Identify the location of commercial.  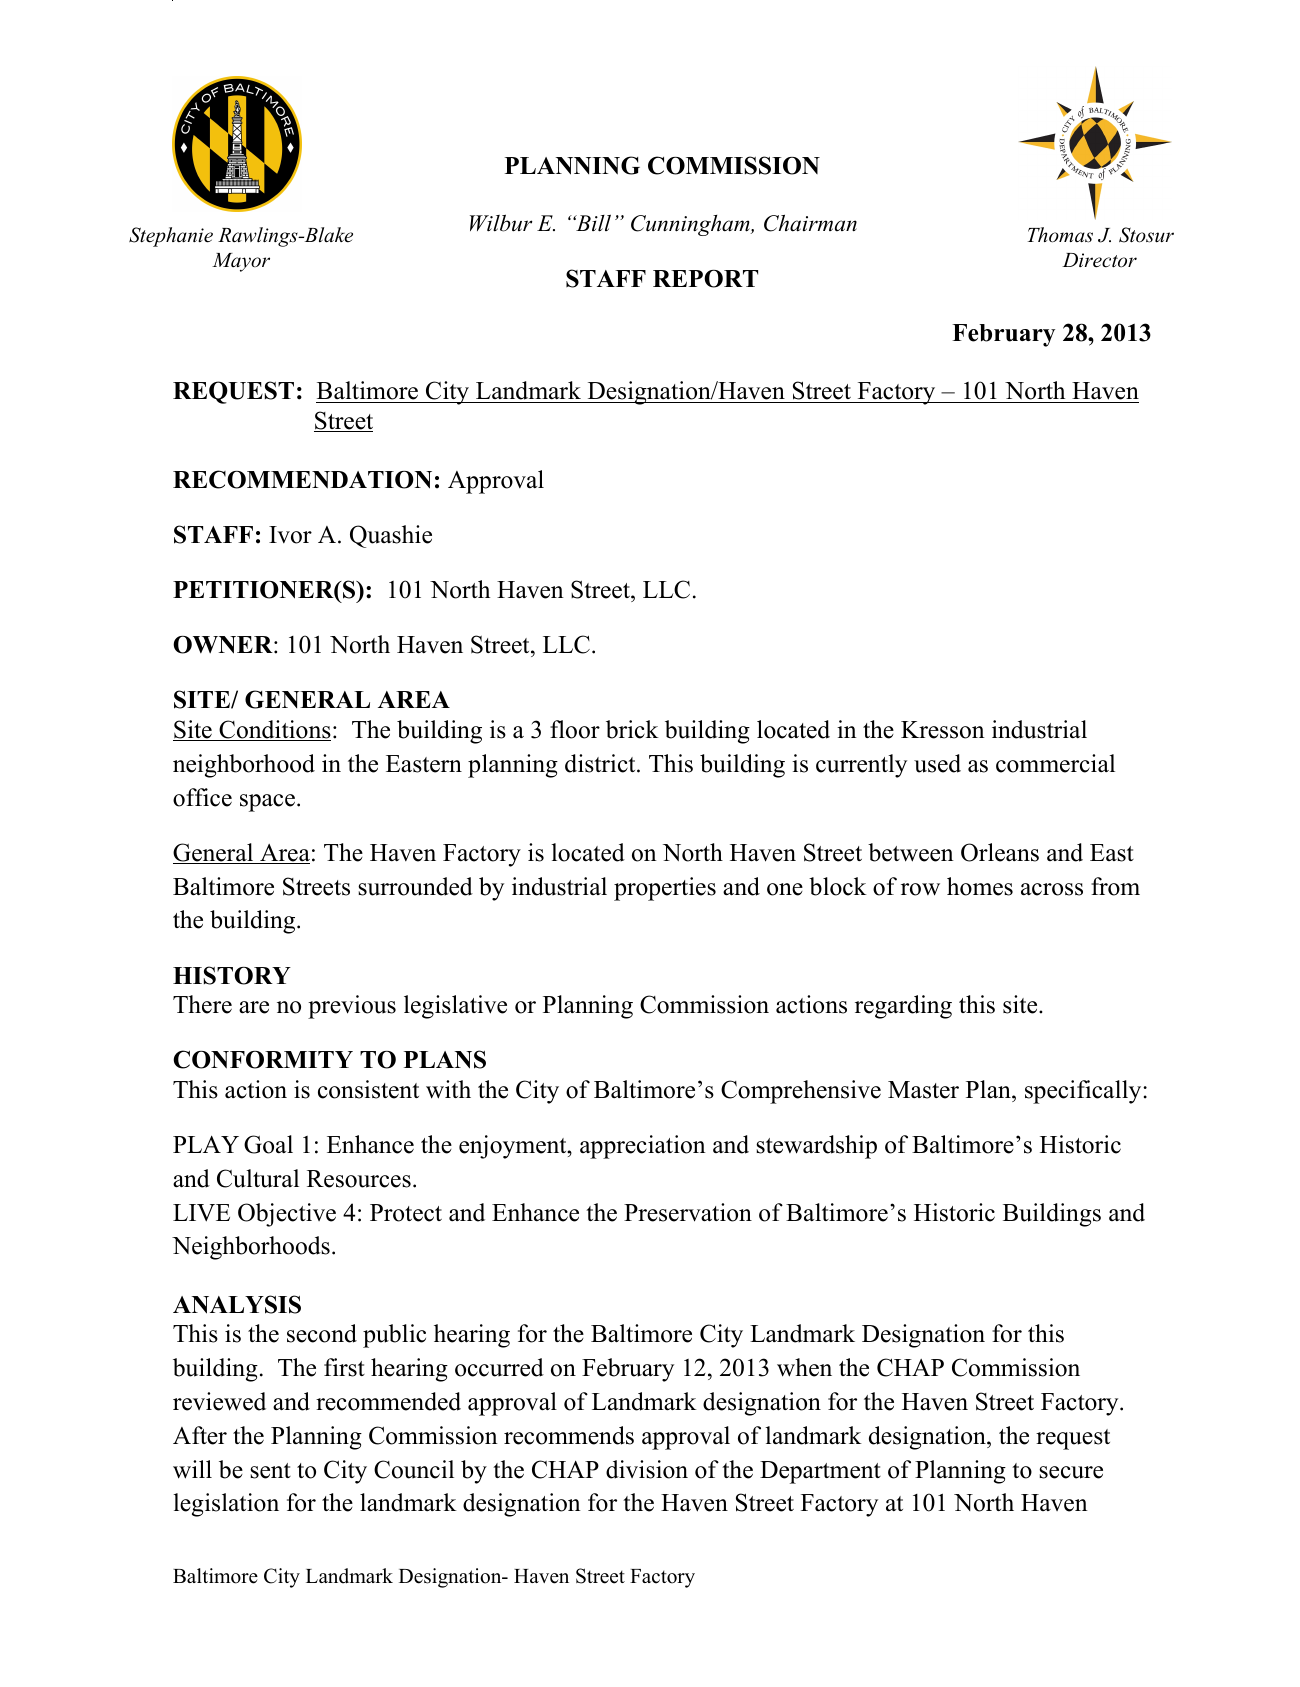
(1055, 763).
